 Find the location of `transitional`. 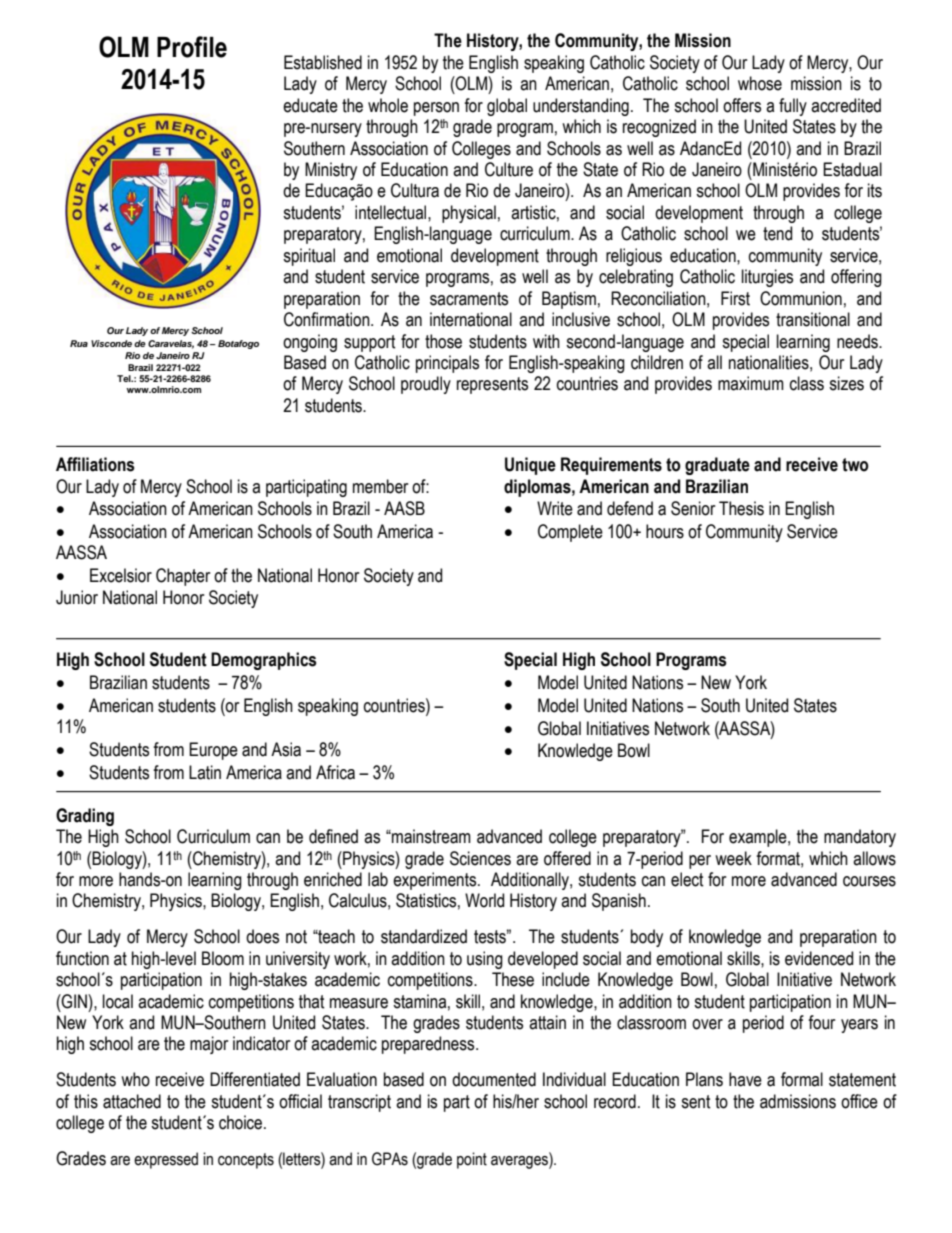

transitional is located at coordinates (813, 319).
